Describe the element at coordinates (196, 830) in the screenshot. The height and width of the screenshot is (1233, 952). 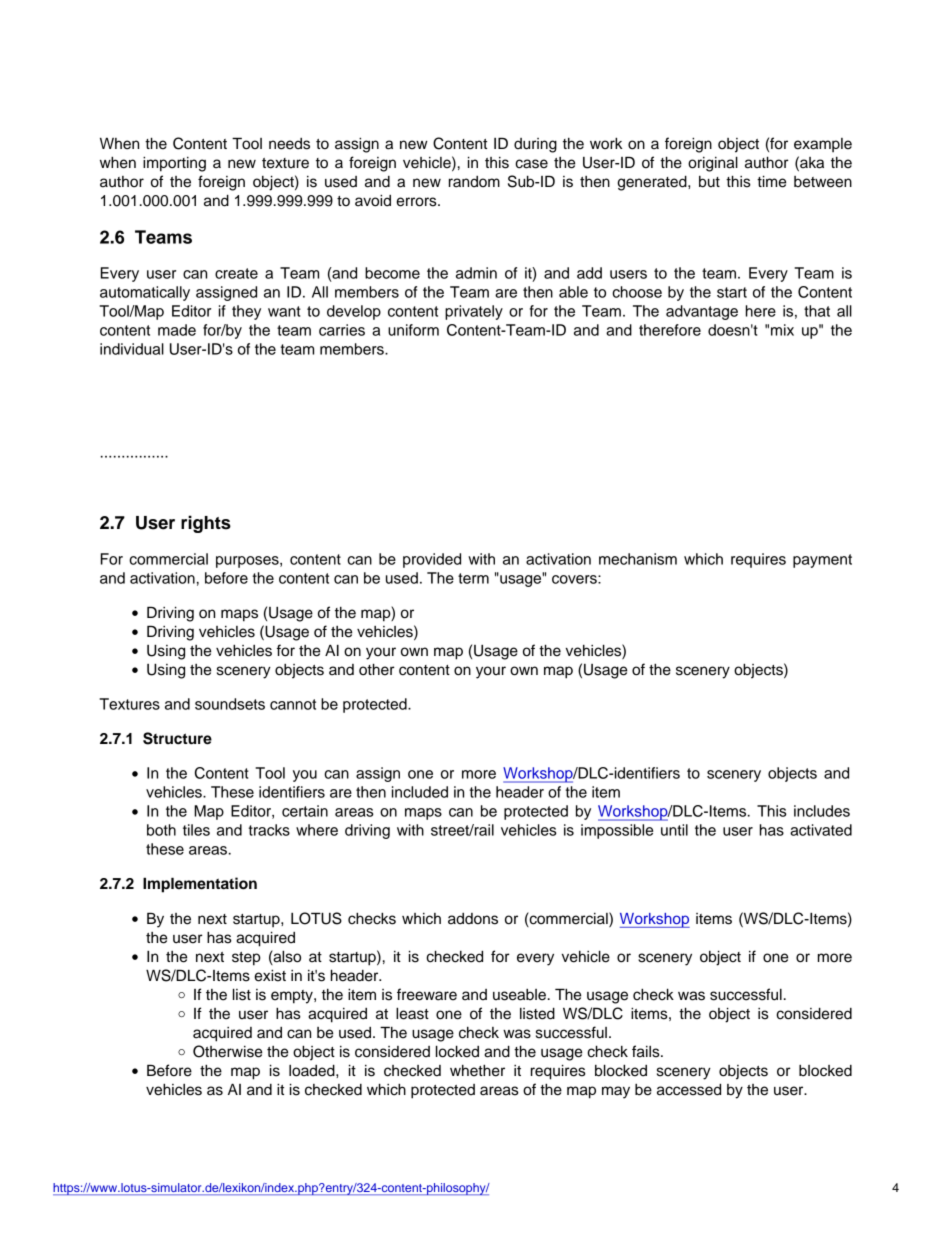
I see `tiles` at that location.
